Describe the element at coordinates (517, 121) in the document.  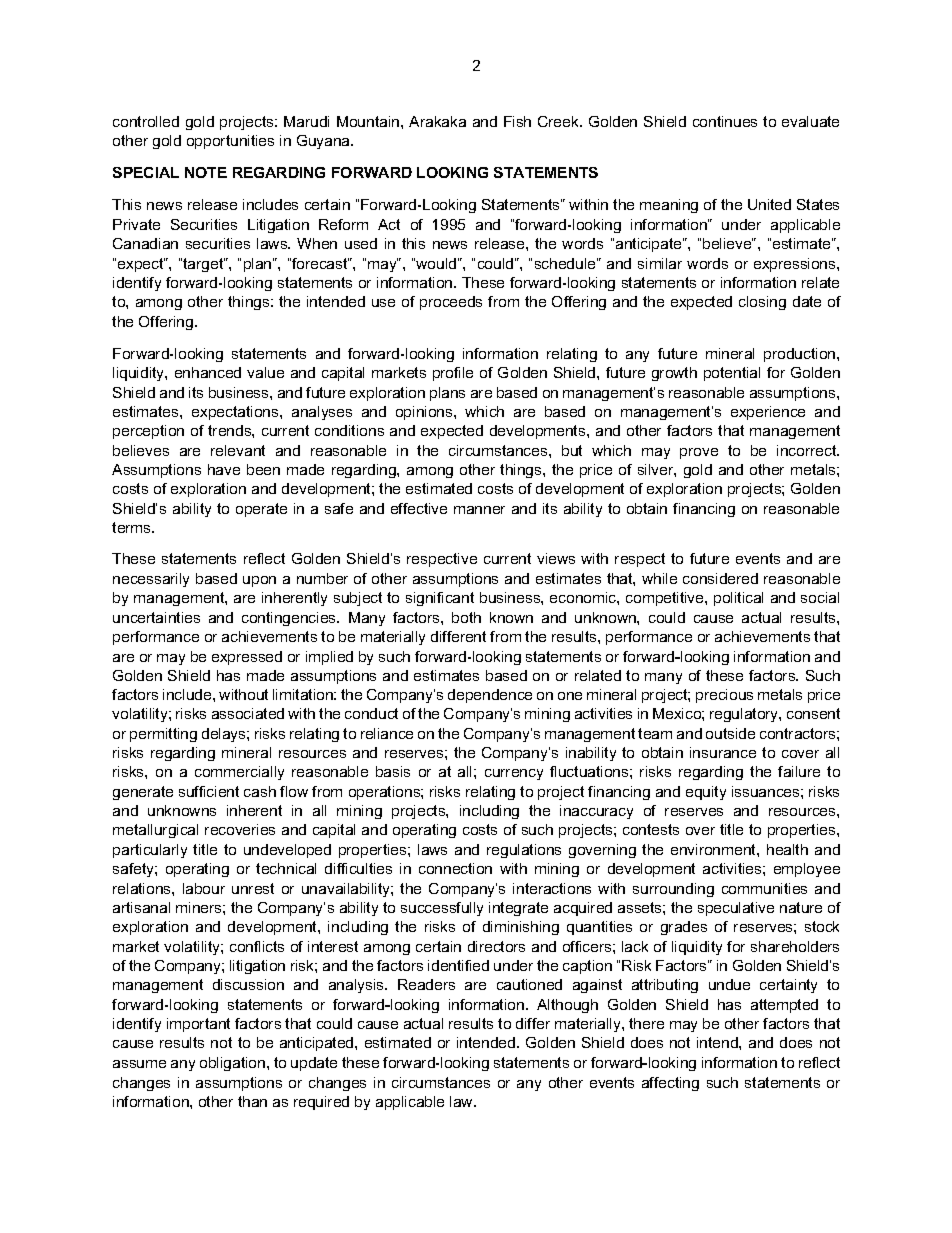
I see `Fish` at that location.
